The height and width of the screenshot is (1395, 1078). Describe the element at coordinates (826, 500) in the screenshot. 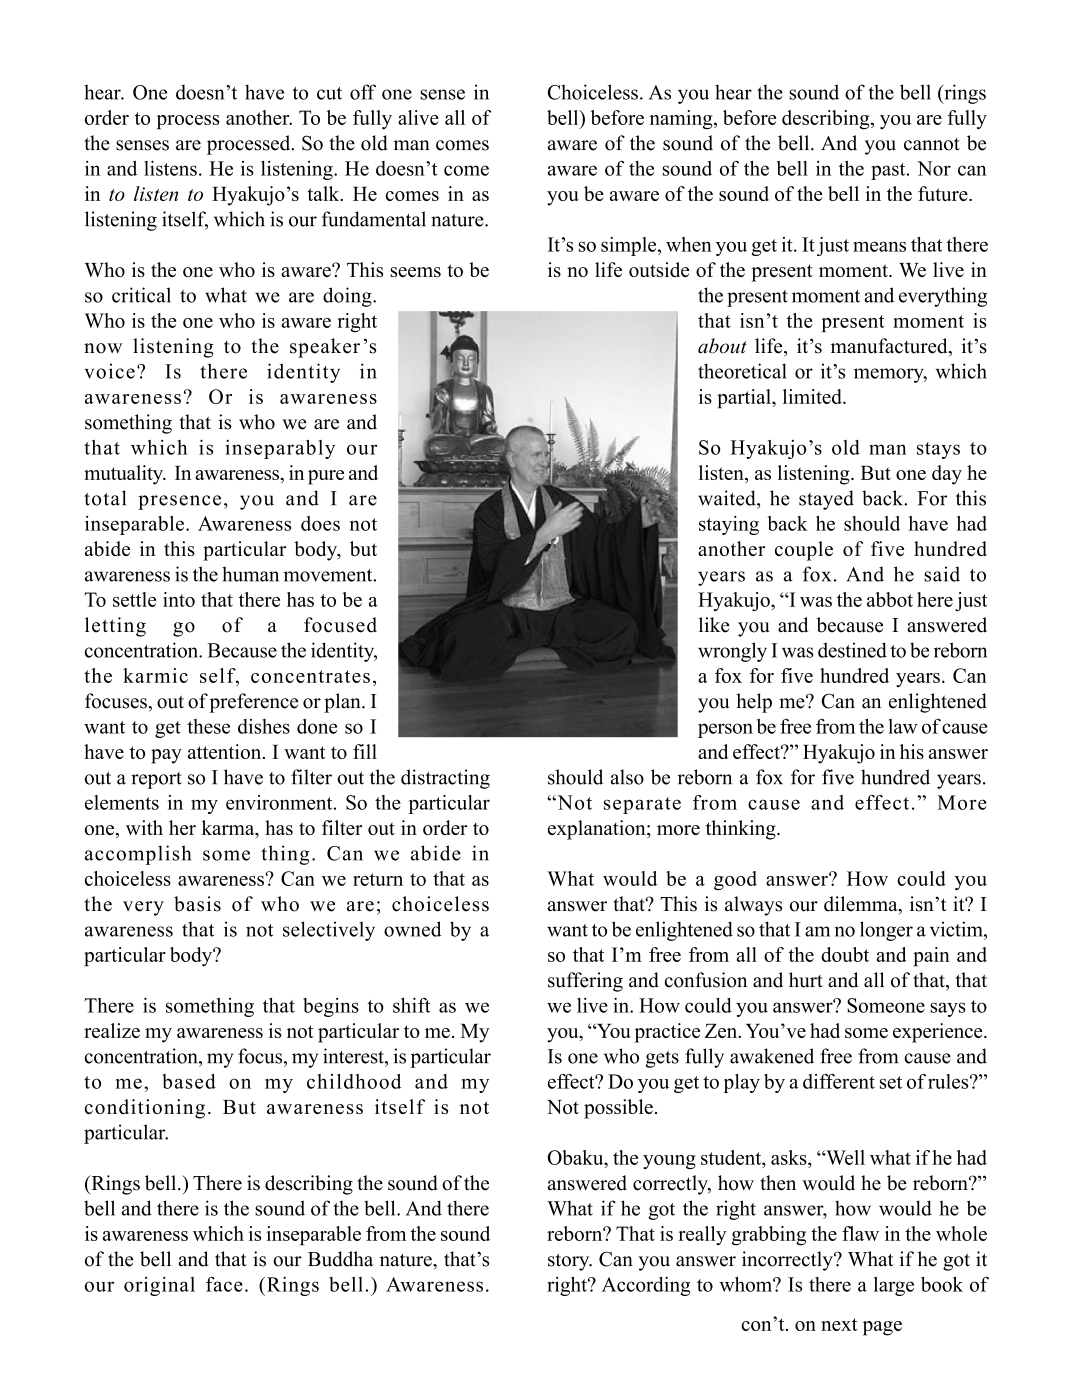

I see `stayed` at that location.
